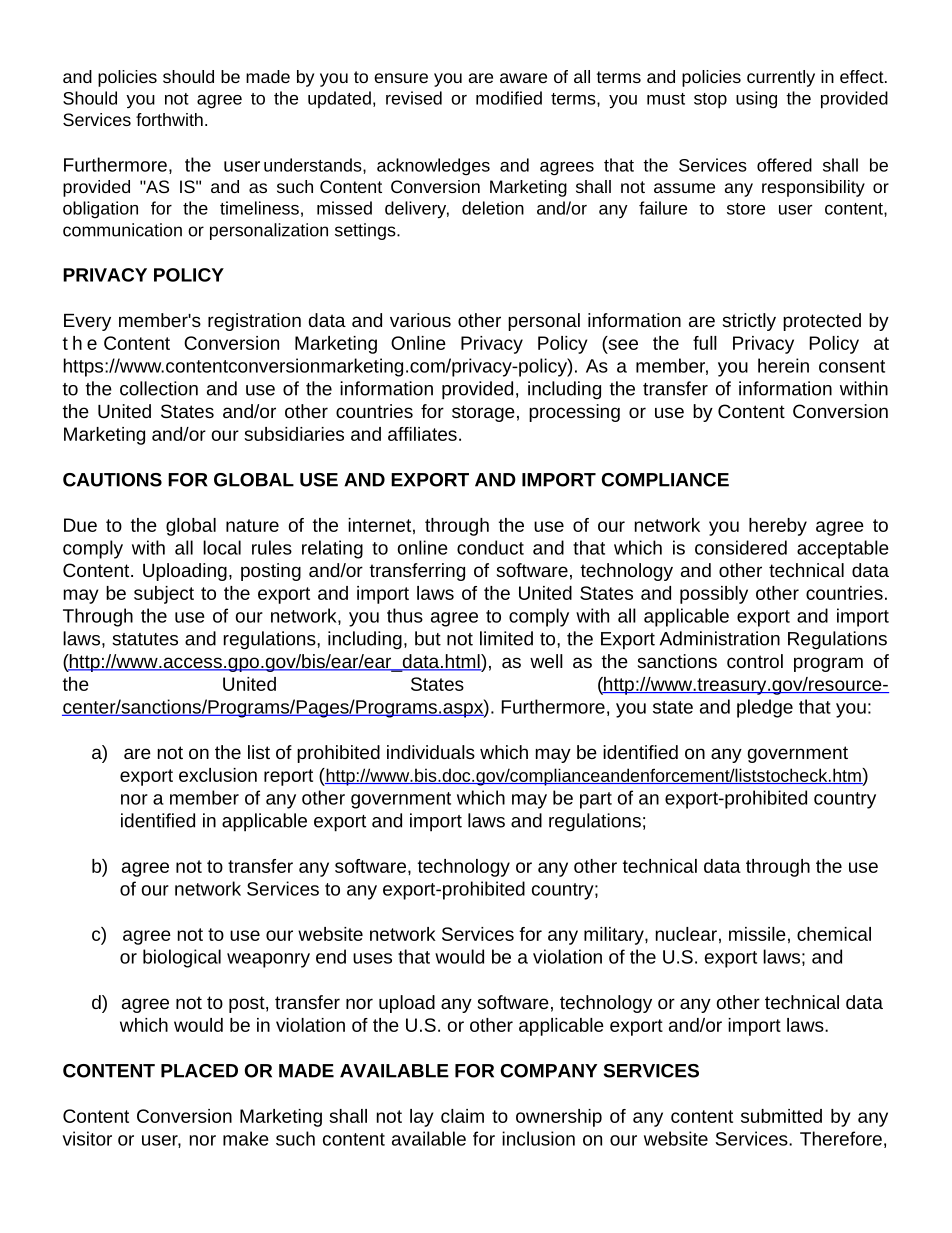 This image has height=1233, width=952. I want to click on claim, so click(462, 1116).
